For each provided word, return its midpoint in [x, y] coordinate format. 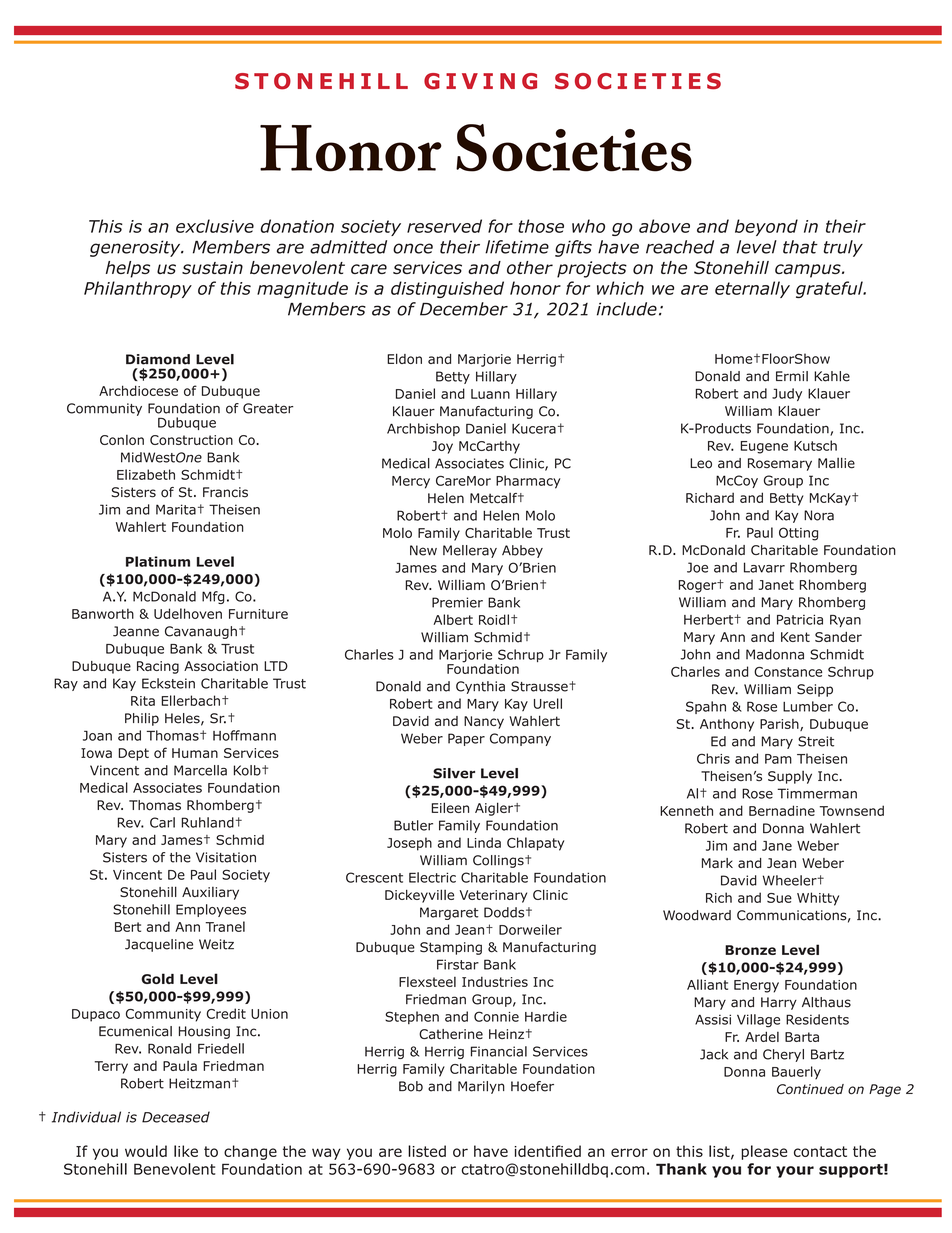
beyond [766, 227]
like [186, 1151]
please [764, 1152]
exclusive [215, 226]
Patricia [800, 619]
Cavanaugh [201, 632]
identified [547, 1151]
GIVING [480, 81]
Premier [457, 602]
